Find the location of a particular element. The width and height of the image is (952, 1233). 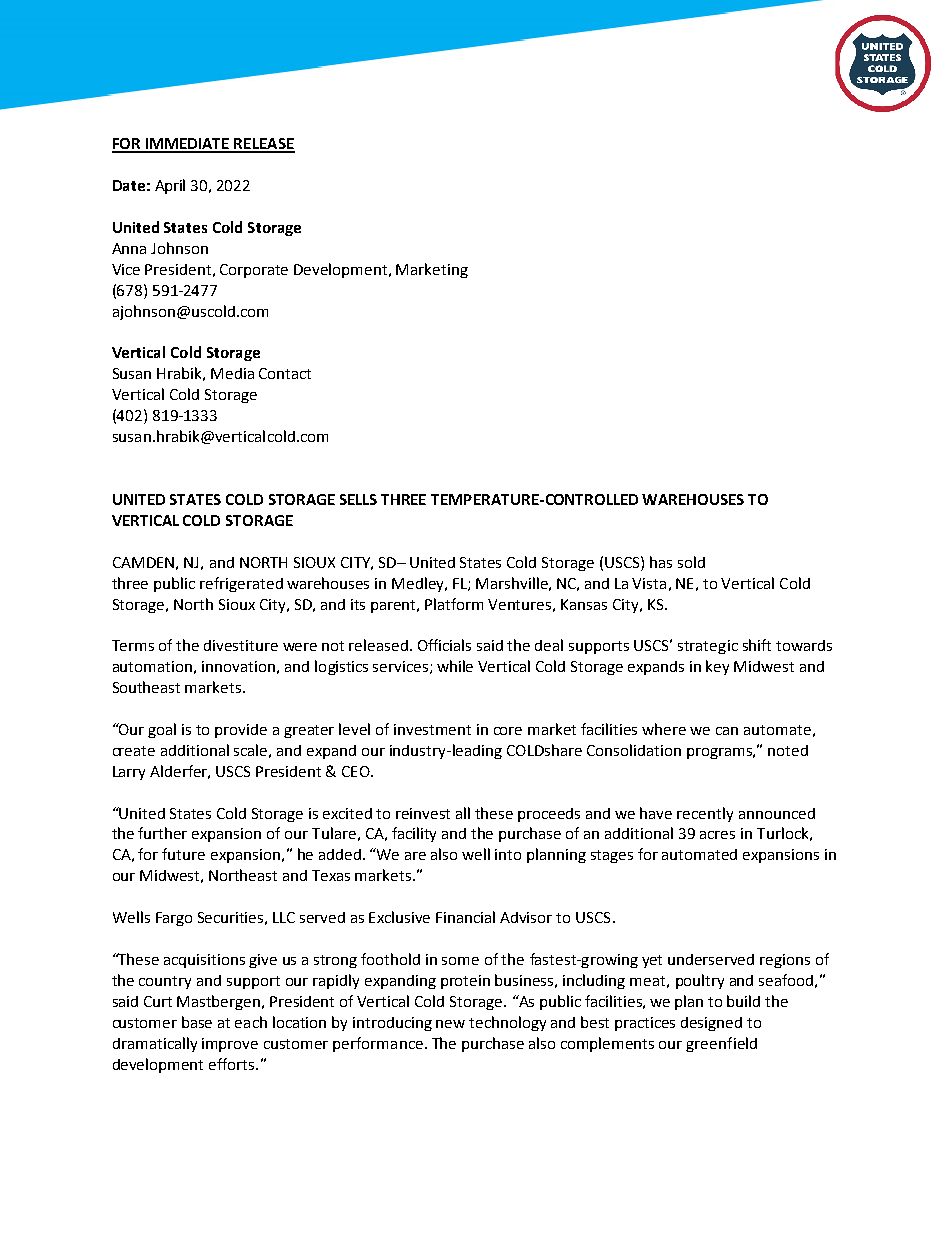

improve is located at coordinates (230, 1045).
